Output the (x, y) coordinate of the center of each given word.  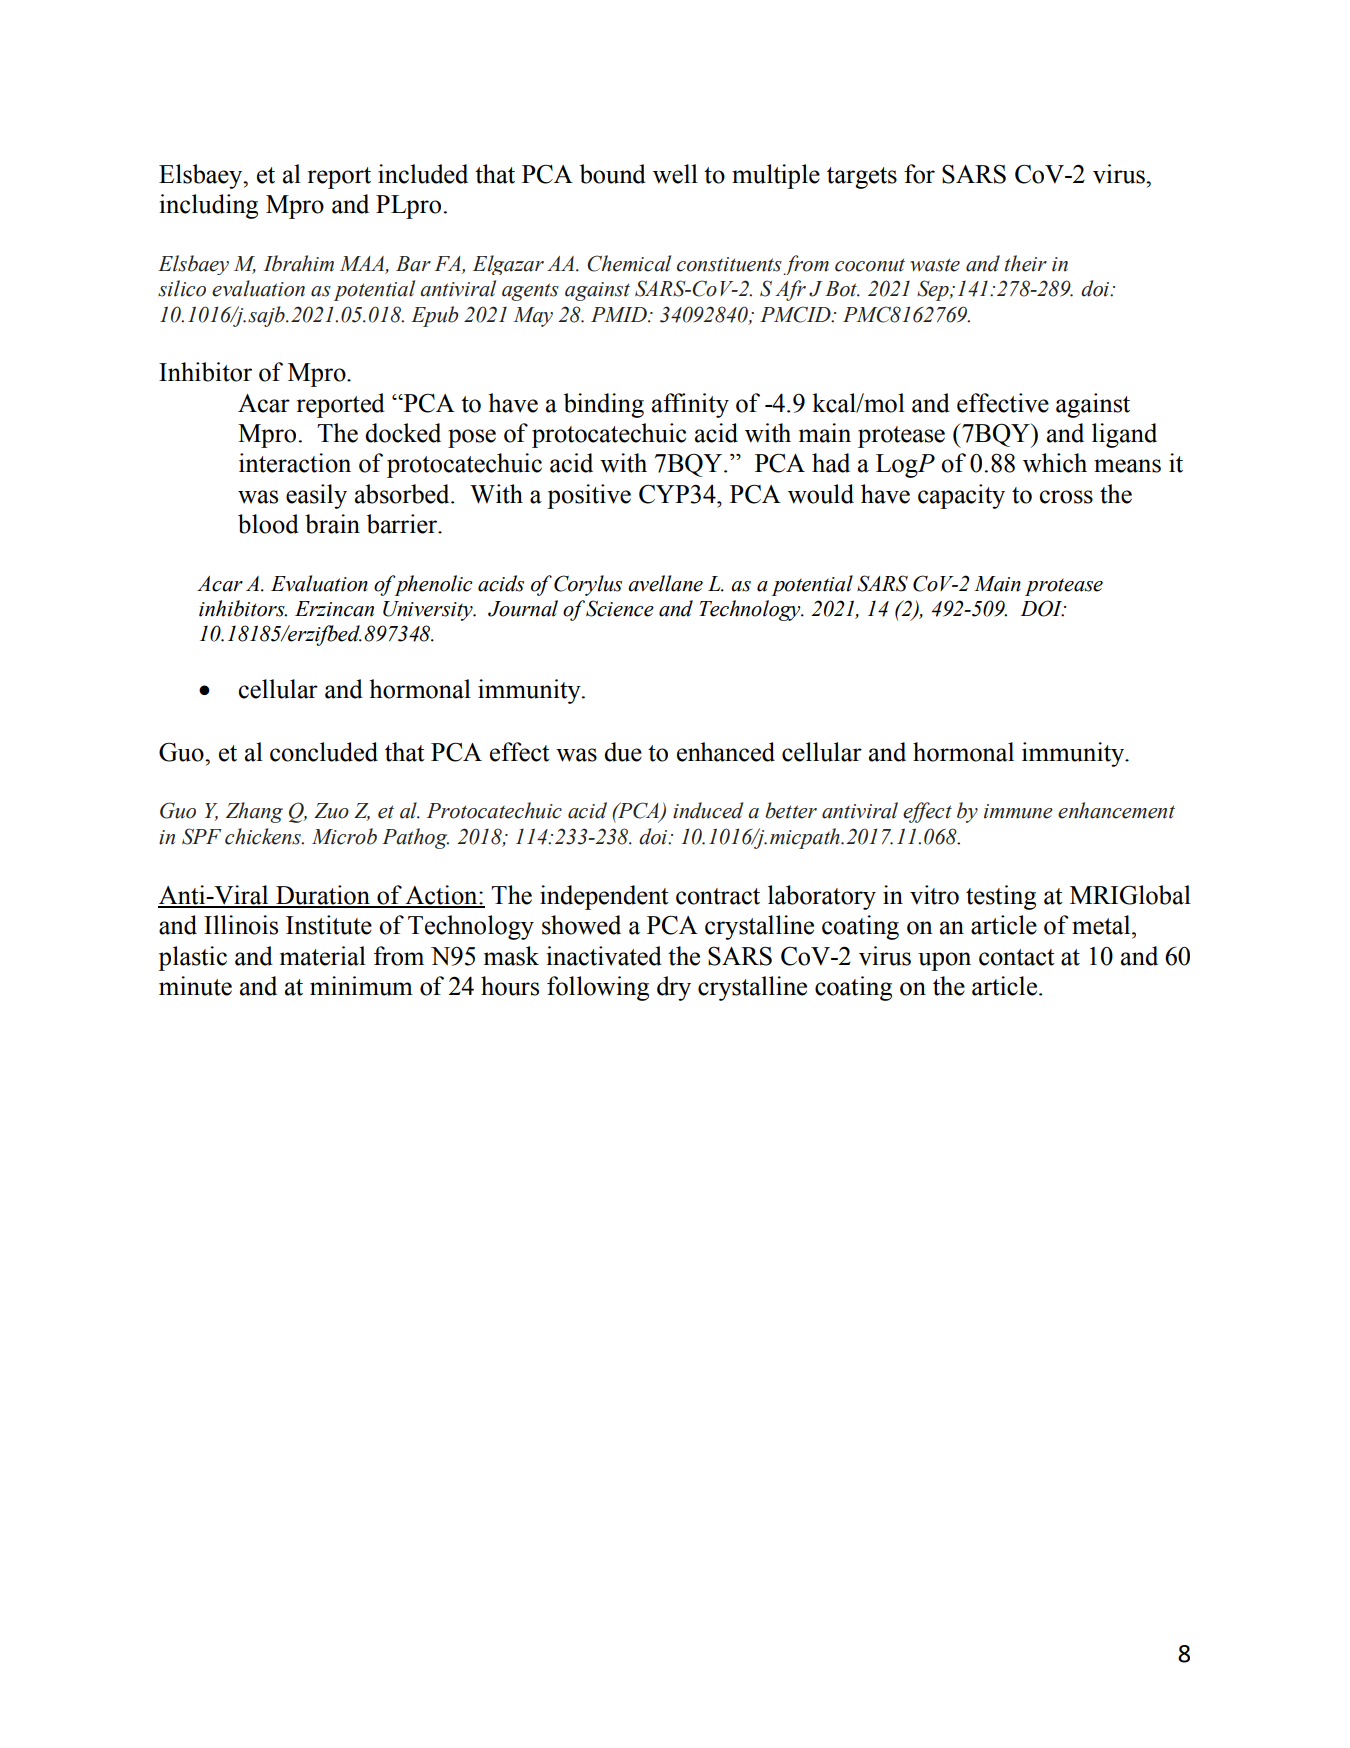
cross (1066, 497)
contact (1017, 957)
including (209, 206)
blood (268, 524)
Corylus (588, 585)
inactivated (604, 956)
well (675, 174)
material (323, 956)
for (919, 174)
